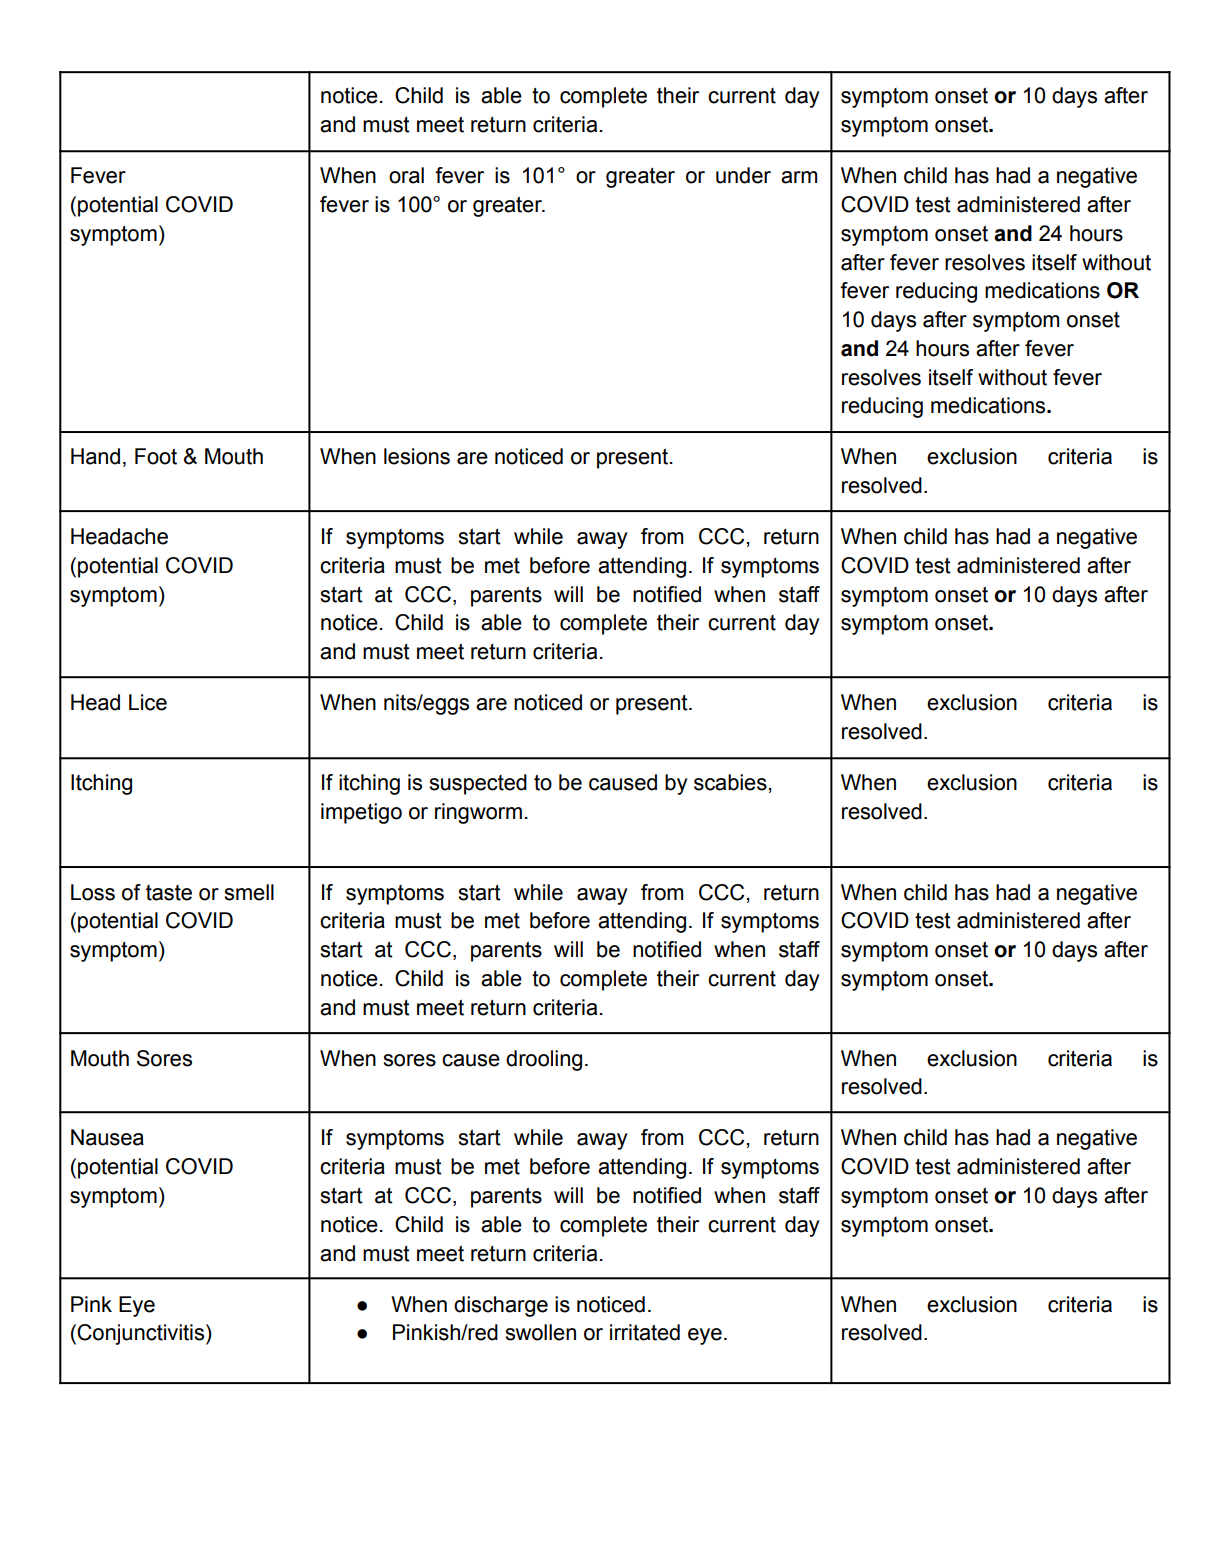 The image size is (1210, 1566). Describe the element at coordinates (478, 784) in the document. I see `suspected` at that location.
